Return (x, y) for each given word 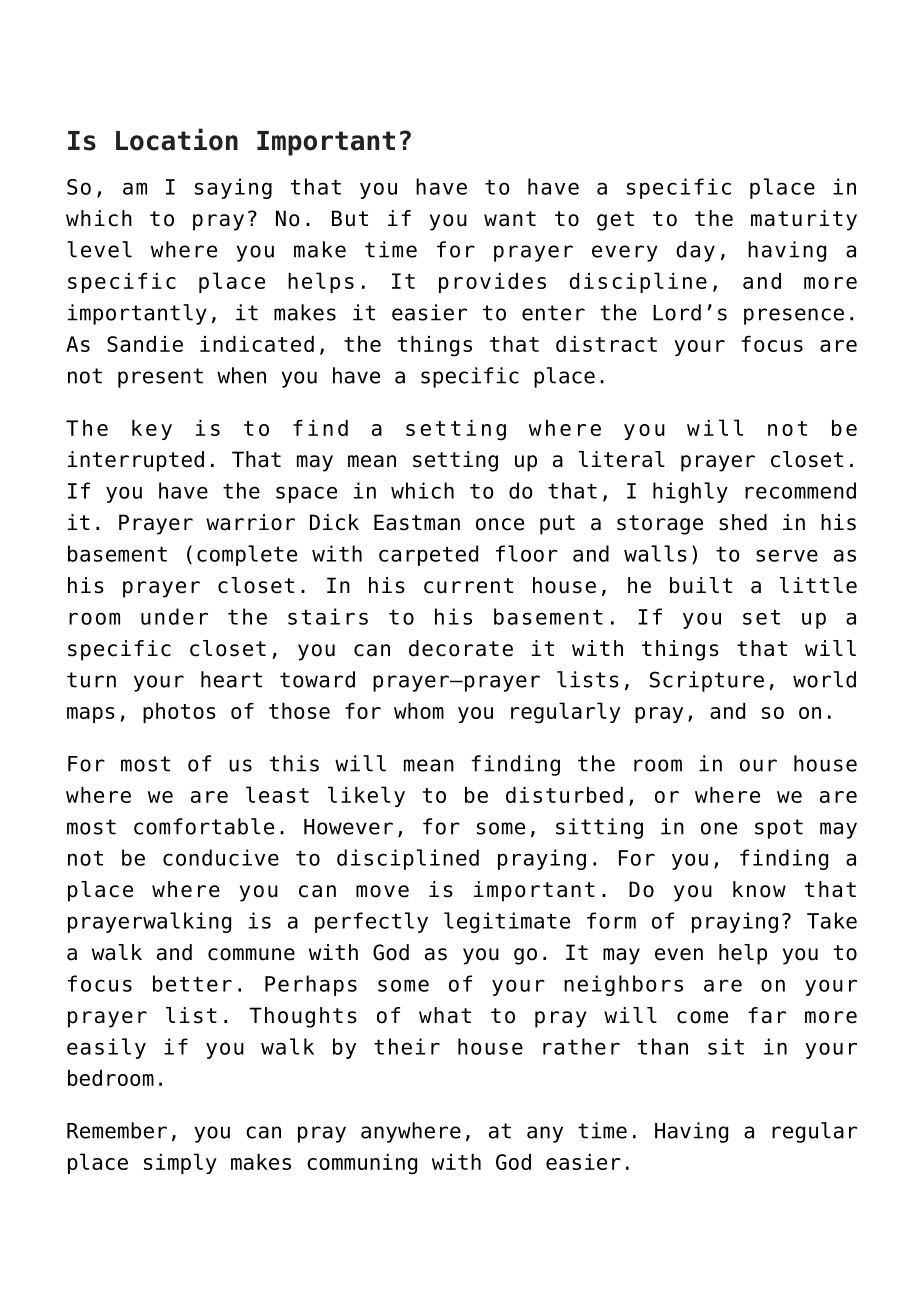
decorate (461, 648)
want (510, 219)
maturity (804, 220)
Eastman (417, 522)
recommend (800, 490)
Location (177, 139)
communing (362, 1164)
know (759, 889)
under (174, 616)
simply (180, 1163)
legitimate (507, 922)
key (152, 430)
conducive (221, 857)
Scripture (707, 681)
